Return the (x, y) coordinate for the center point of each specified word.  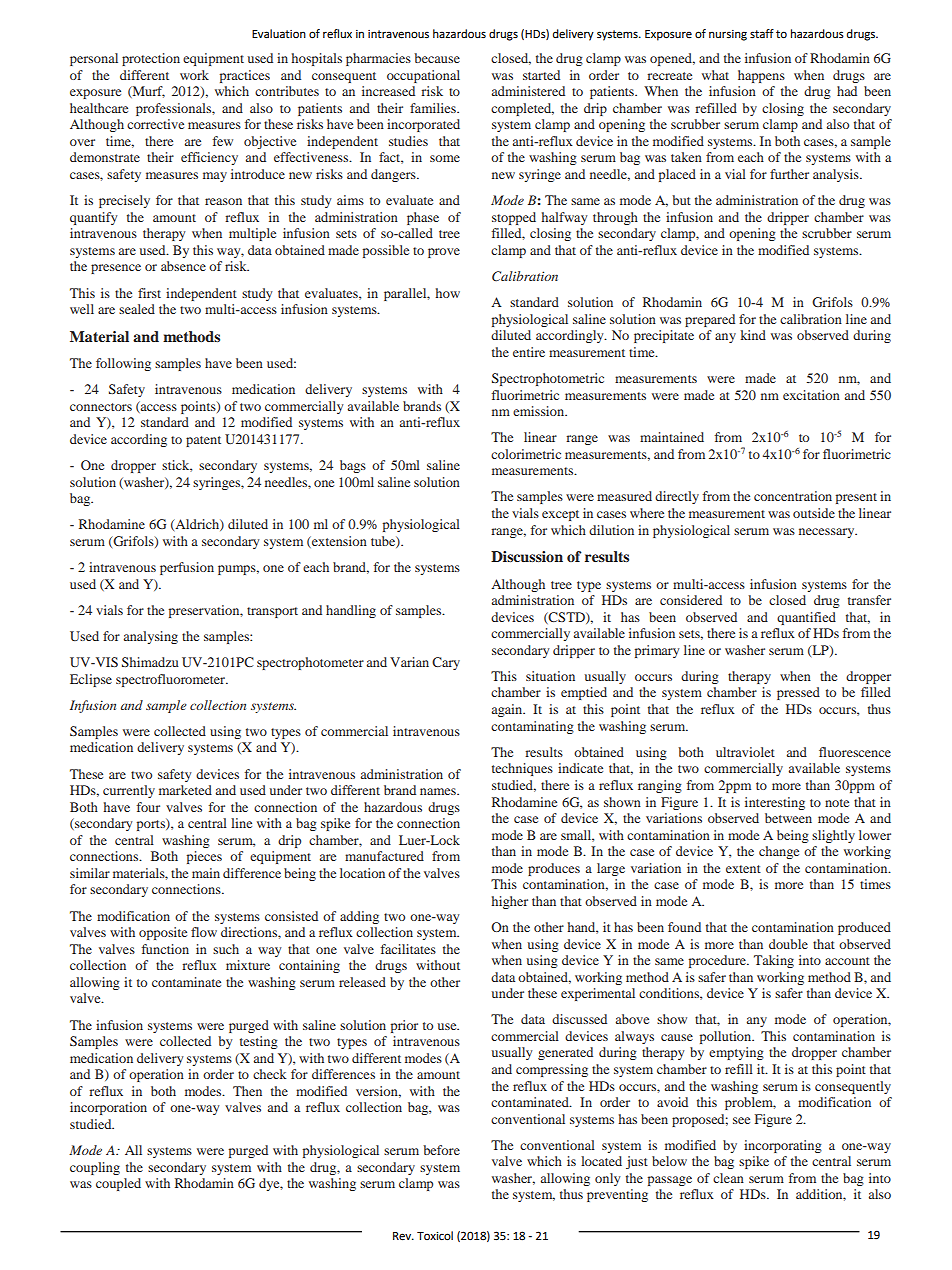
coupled (118, 1184)
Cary (446, 663)
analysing (151, 637)
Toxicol (435, 1236)
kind (753, 335)
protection (151, 59)
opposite (163, 933)
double (788, 944)
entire (529, 352)
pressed (798, 693)
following (123, 364)
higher (510, 902)
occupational (423, 76)
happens (761, 76)
